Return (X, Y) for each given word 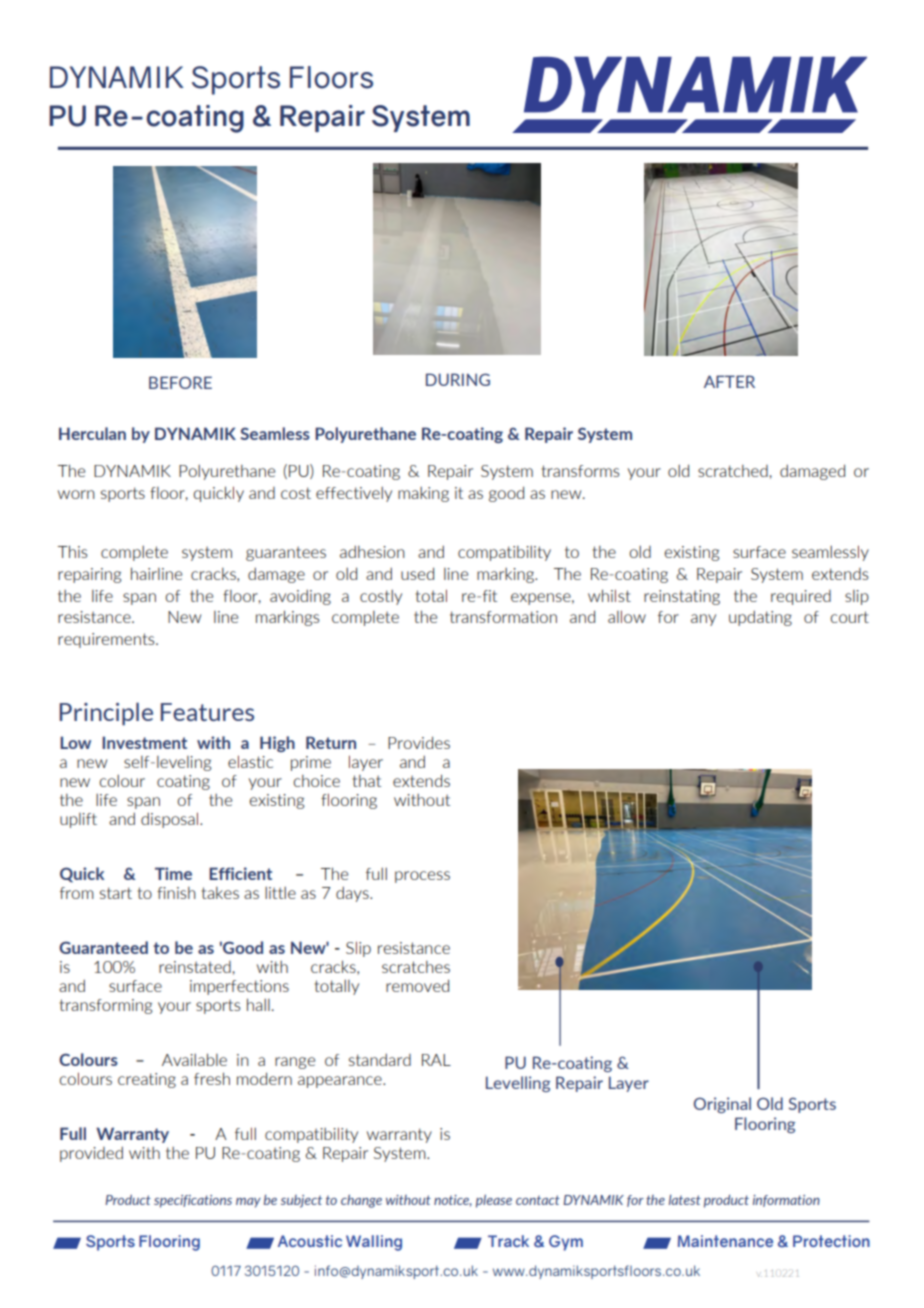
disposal (171, 820)
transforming (106, 1006)
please (494, 1201)
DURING (458, 379)
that (367, 781)
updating (760, 618)
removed (417, 985)
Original (722, 1105)
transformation (503, 617)
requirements (107, 640)
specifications (193, 1201)
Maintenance (725, 1241)
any (703, 620)
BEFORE (180, 382)
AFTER (729, 381)
